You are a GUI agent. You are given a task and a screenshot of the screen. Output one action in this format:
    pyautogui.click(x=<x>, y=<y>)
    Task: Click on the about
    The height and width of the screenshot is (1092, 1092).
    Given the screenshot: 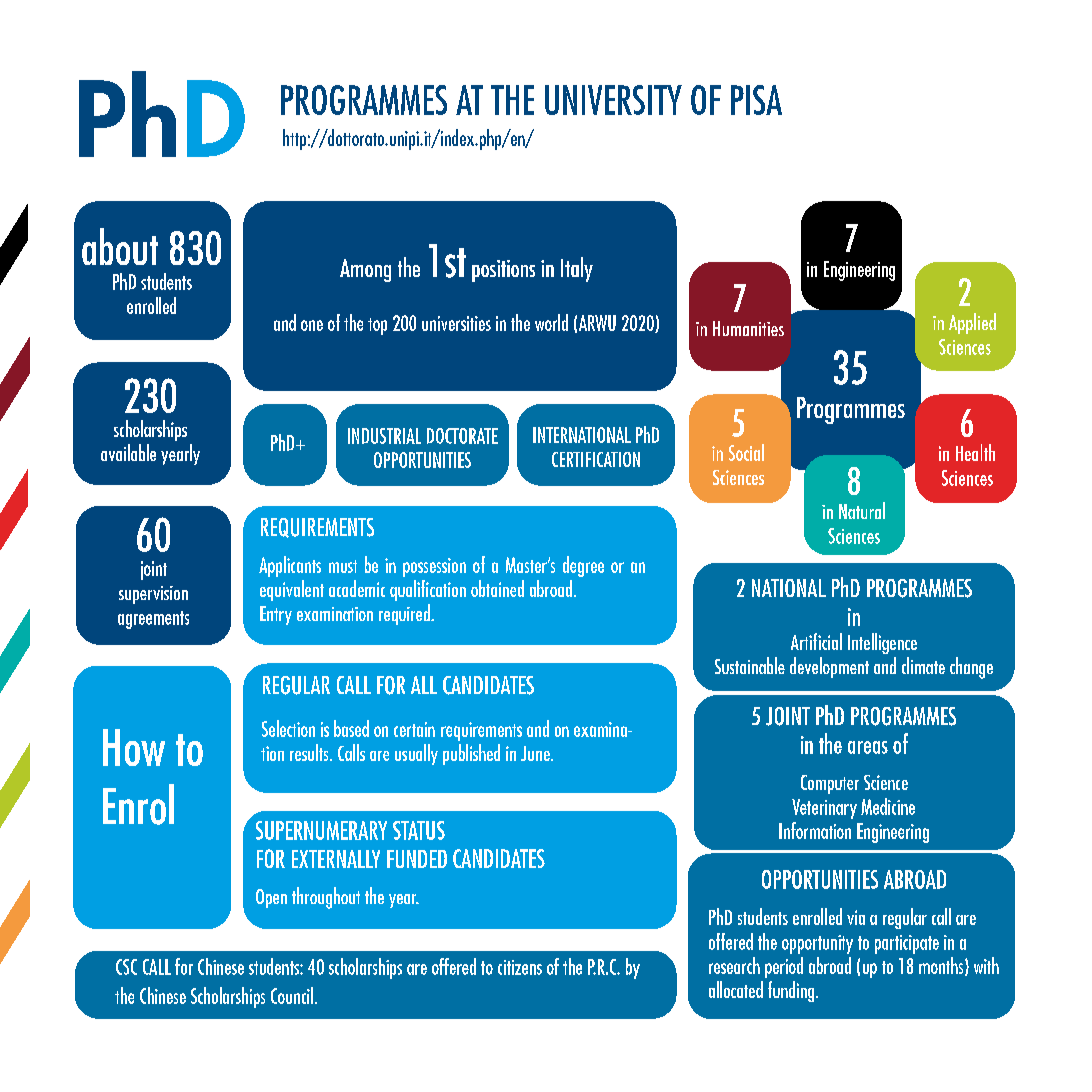 What is the action you would take?
    pyautogui.click(x=120, y=246)
